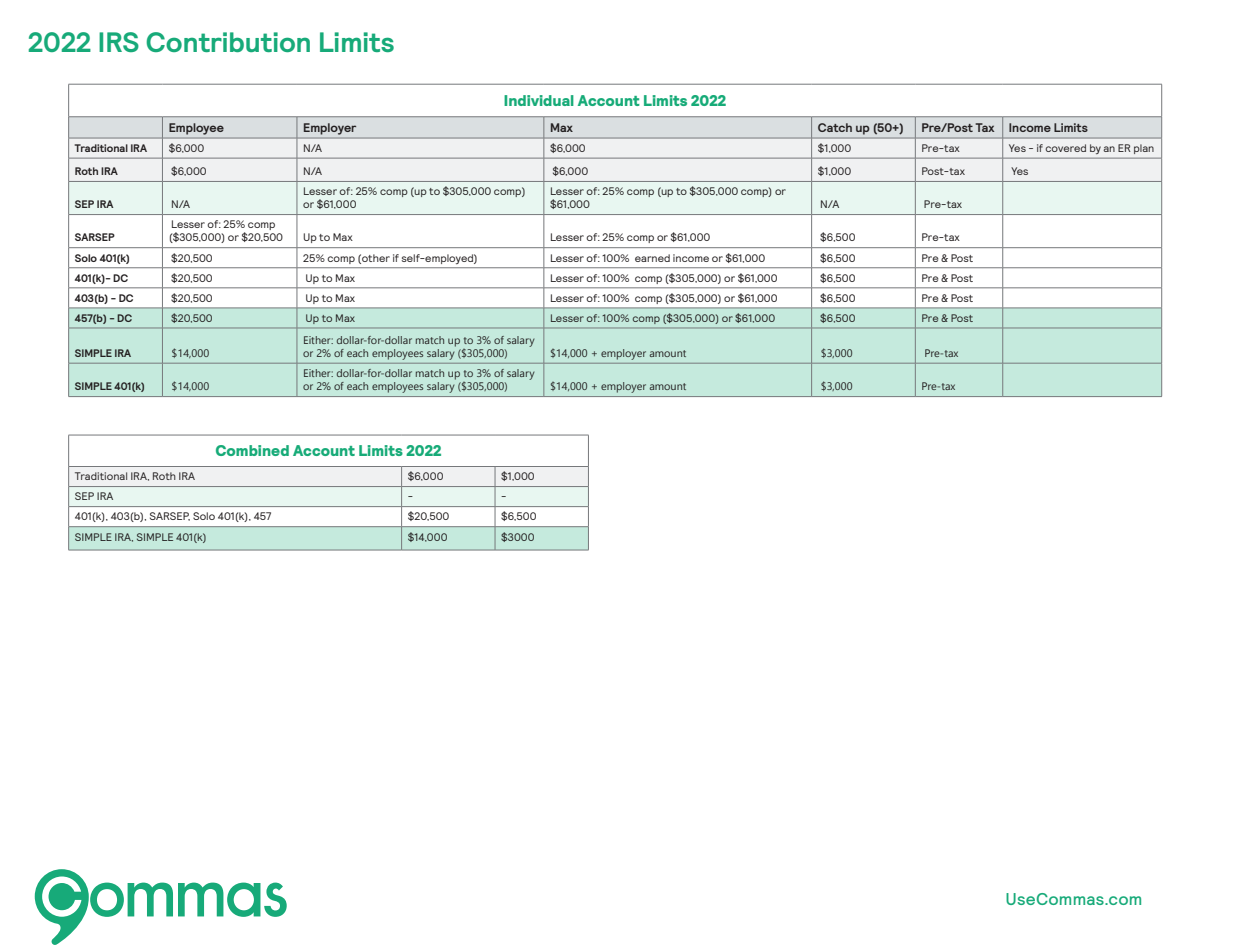 The height and width of the screenshot is (952, 1233). Describe the element at coordinates (1144, 149) in the screenshot. I see `plan` at that location.
